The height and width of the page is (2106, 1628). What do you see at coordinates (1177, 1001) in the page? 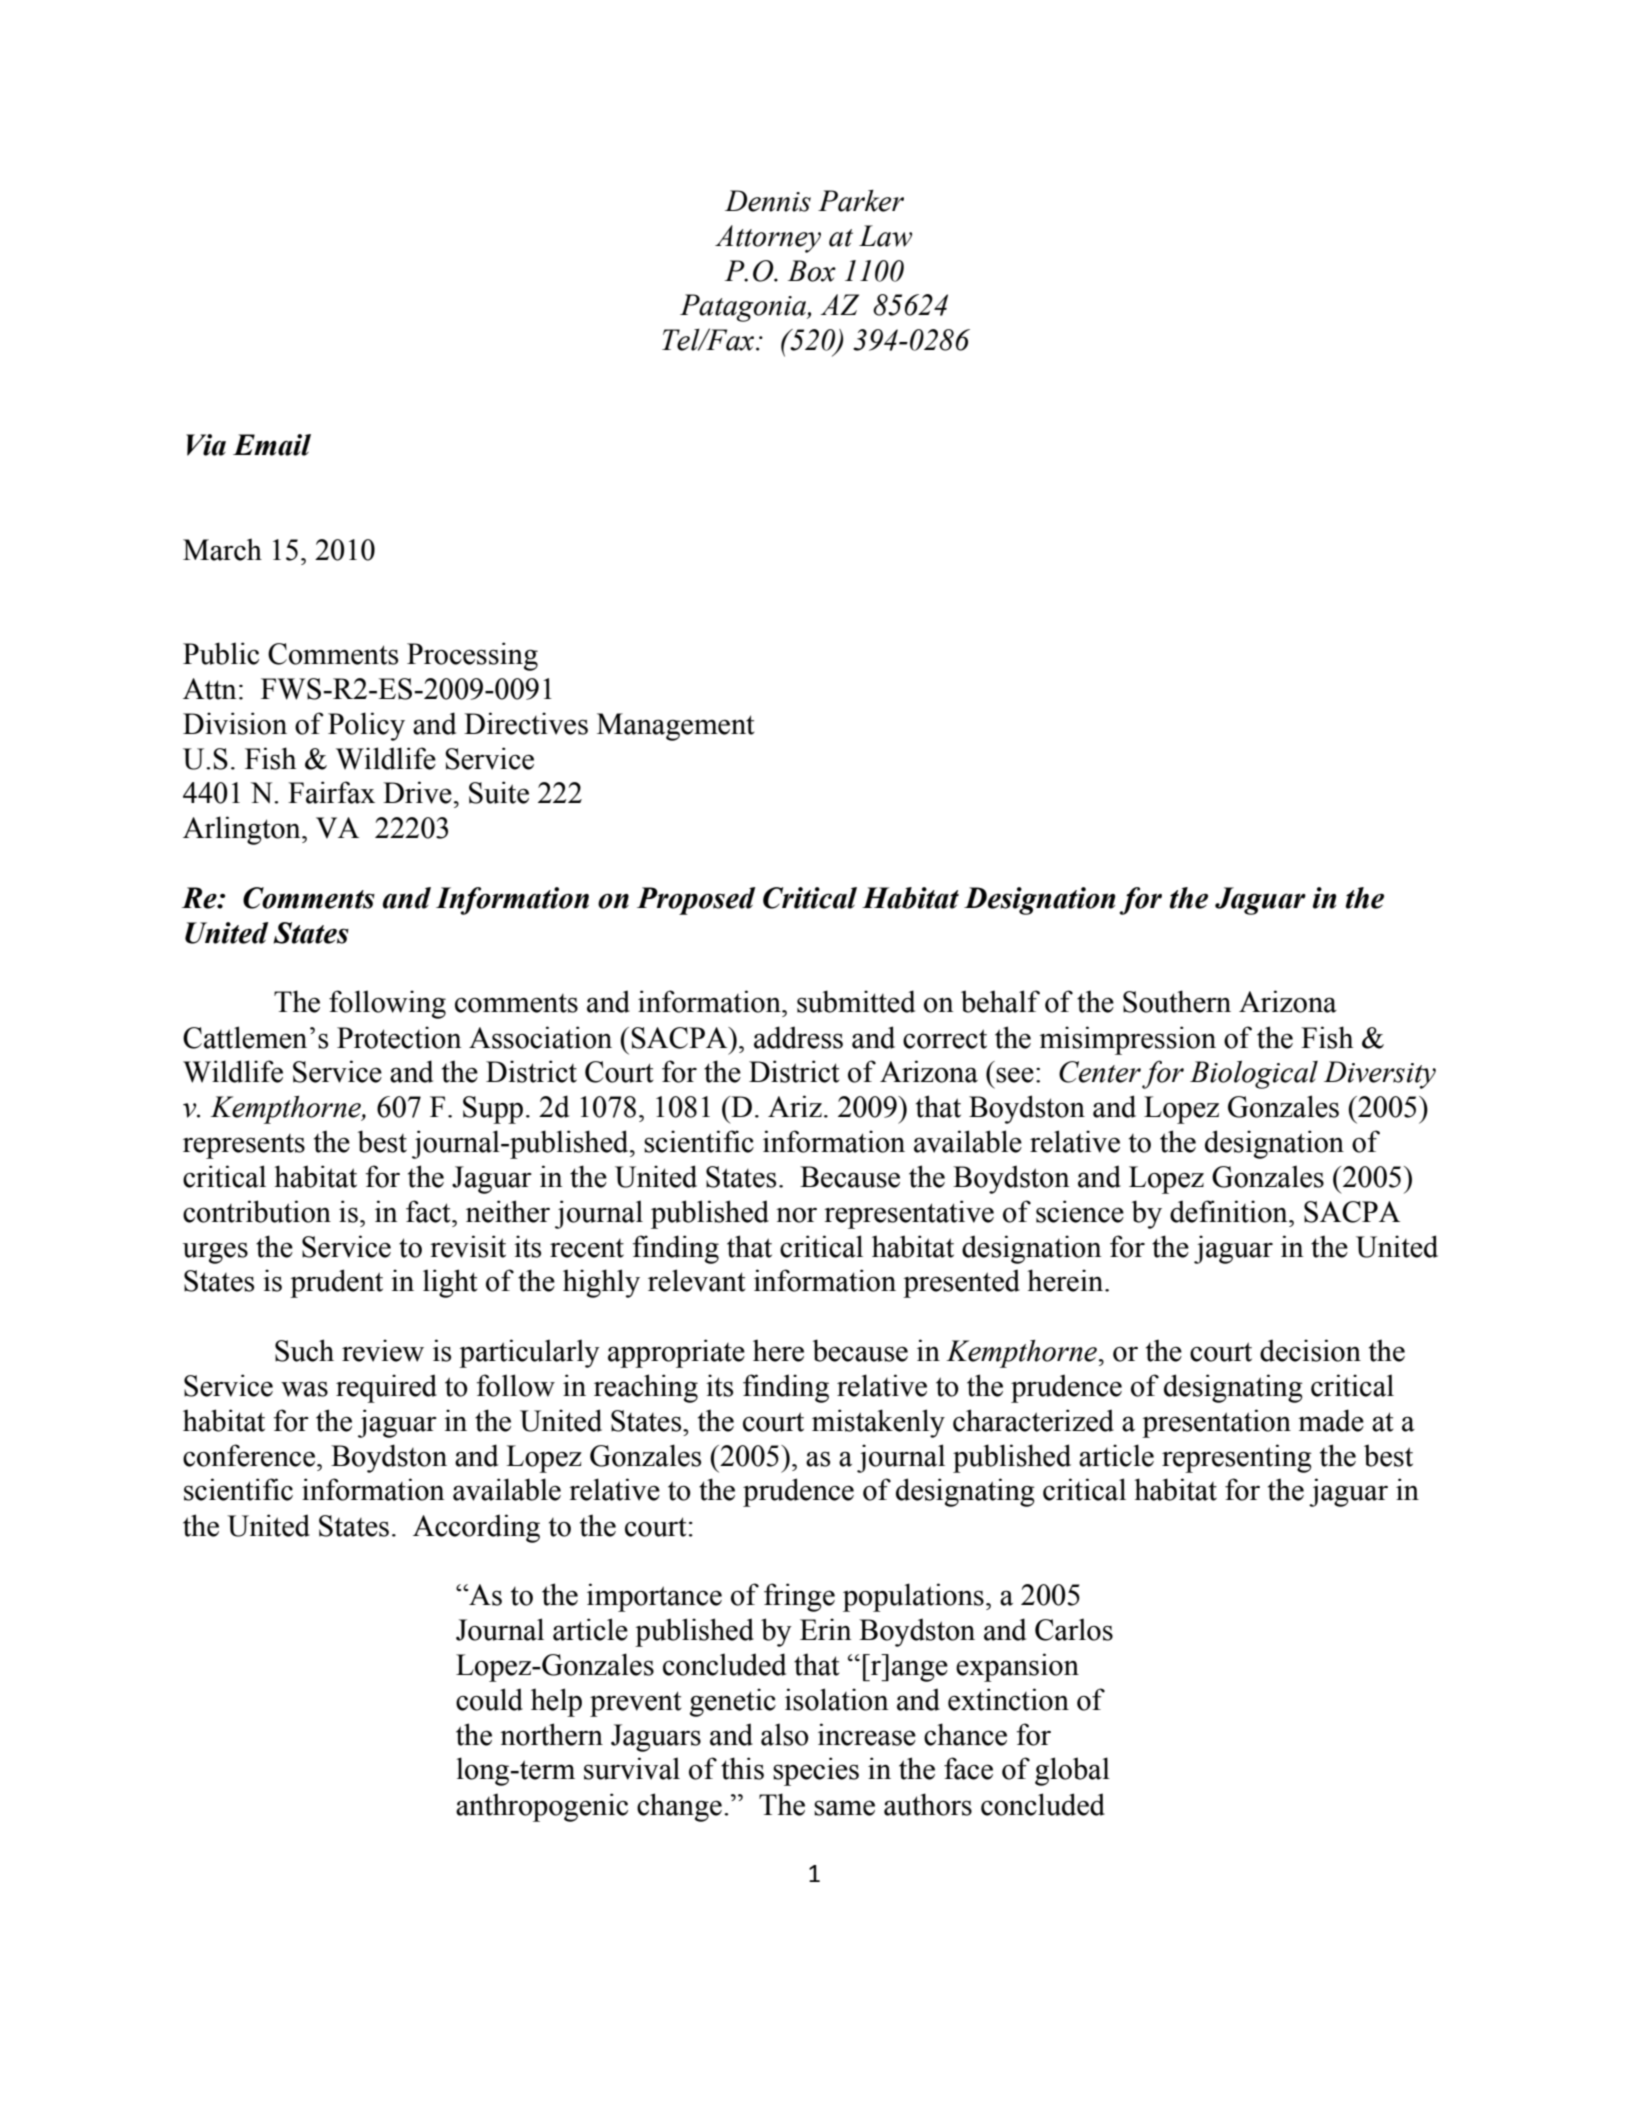
I see `Southern` at bounding box center [1177, 1001].
